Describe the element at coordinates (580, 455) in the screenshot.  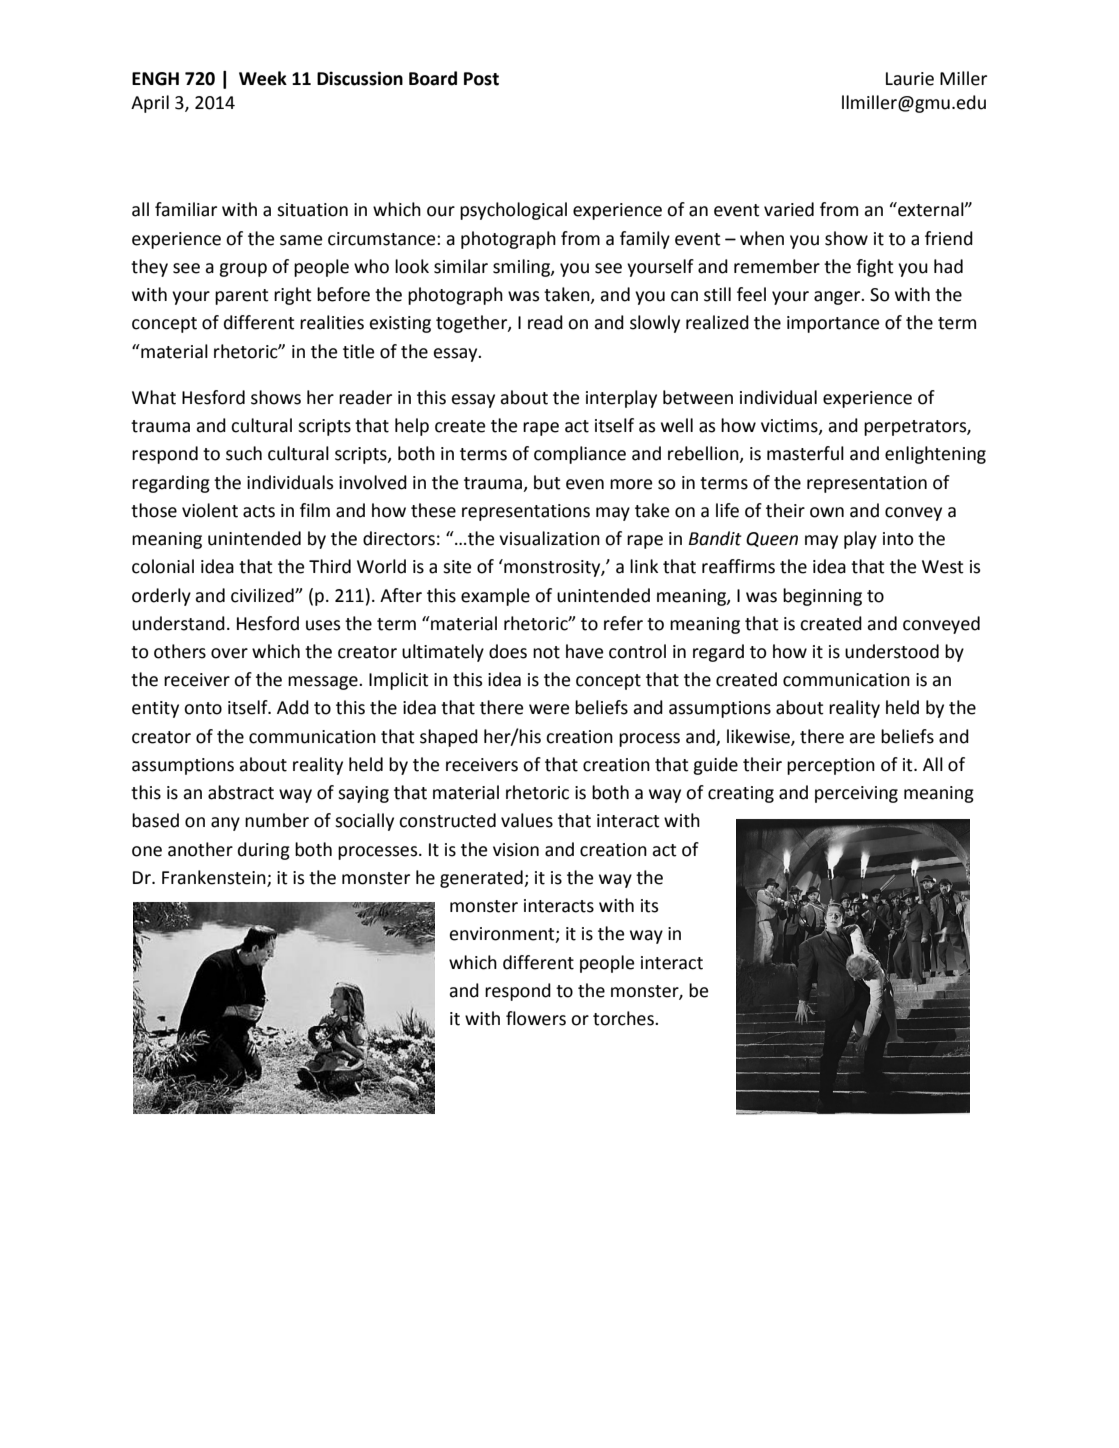
I see `compliance` at that location.
